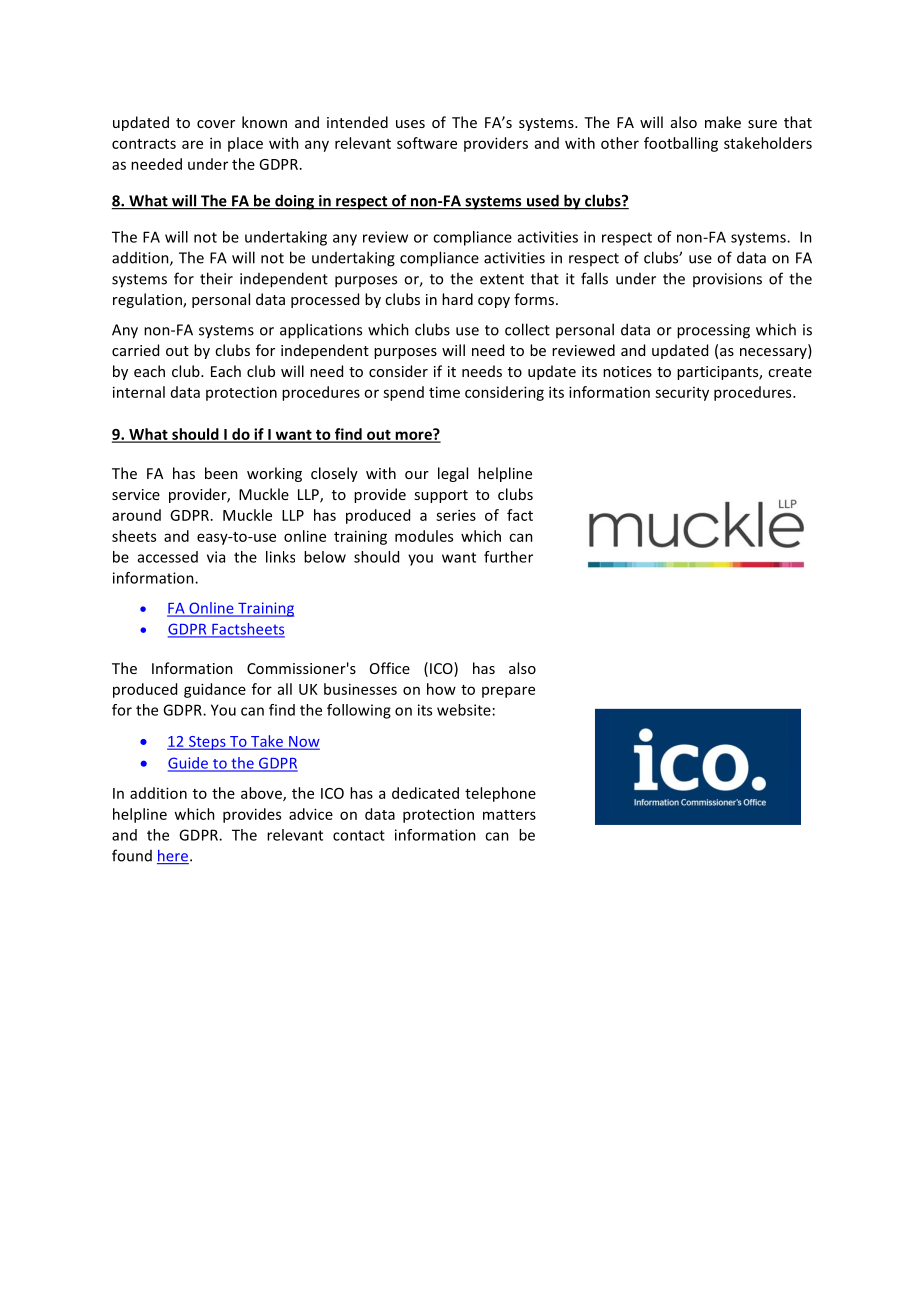 The width and height of the screenshot is (924, 1308). I want to click on prepare, so click(508, 692).
